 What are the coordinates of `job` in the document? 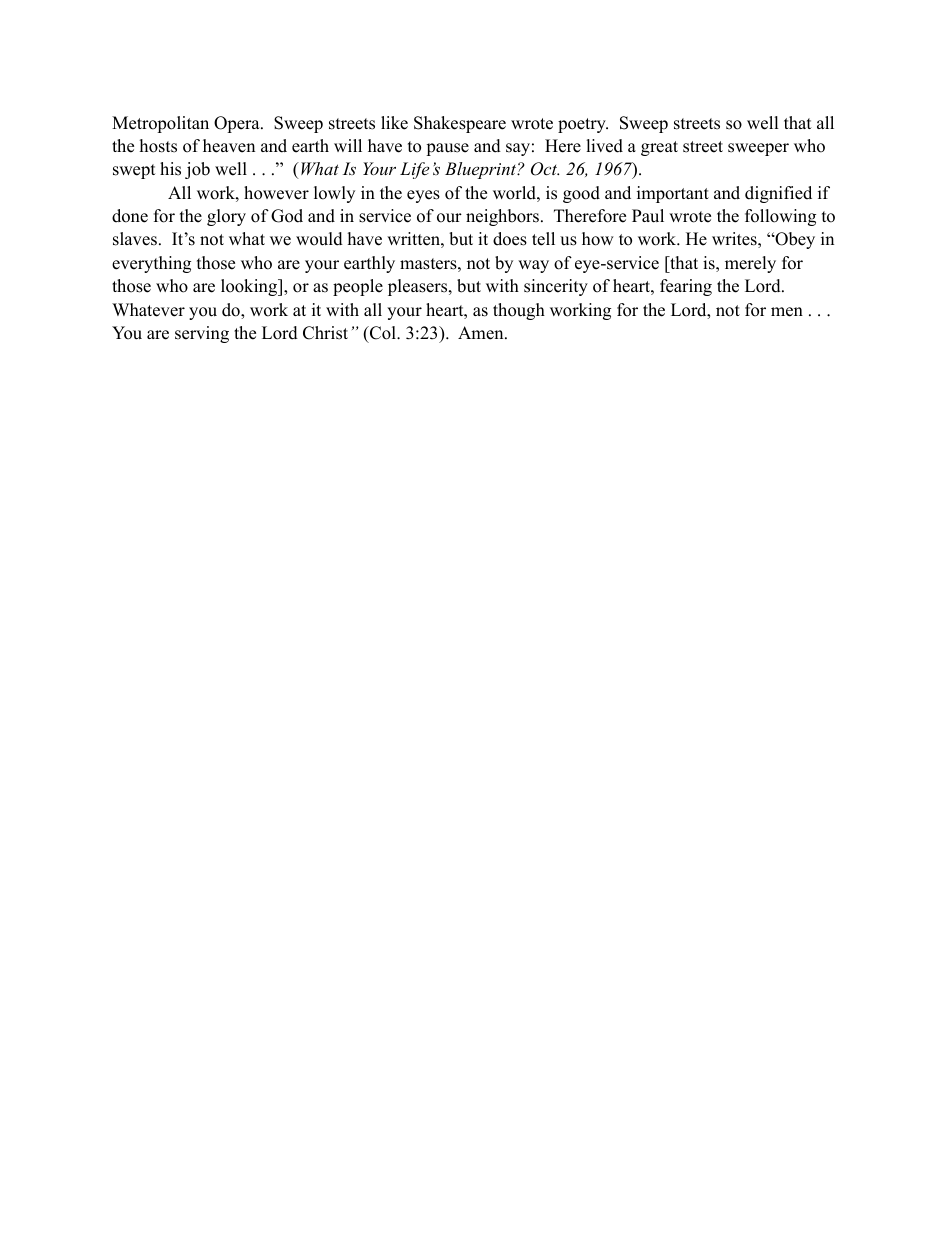 It's located at (197, 170).
